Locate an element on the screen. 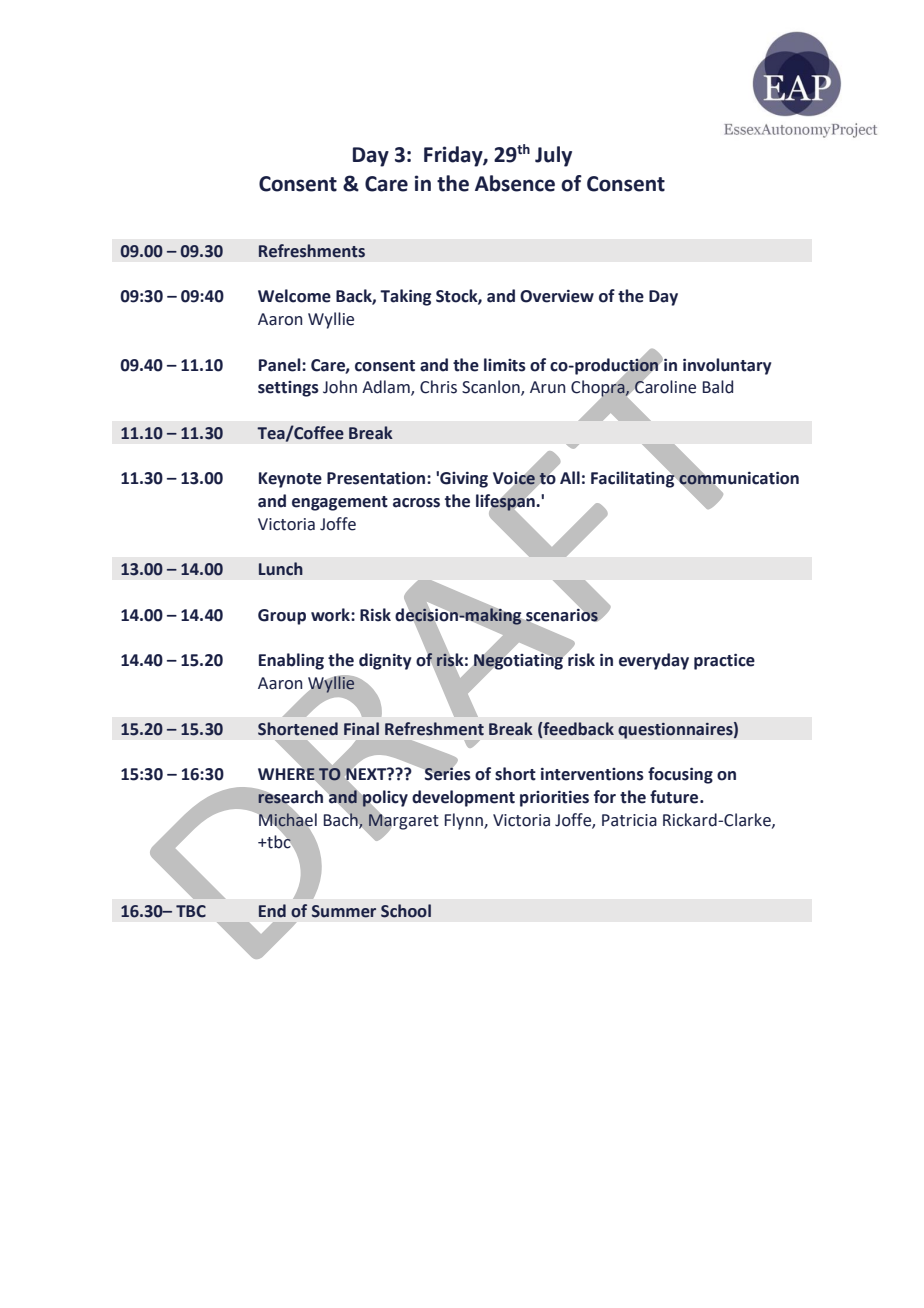 Image resolution: width=924 pixels, height=1308 pixels. John is located at coordinates (340, 387).
